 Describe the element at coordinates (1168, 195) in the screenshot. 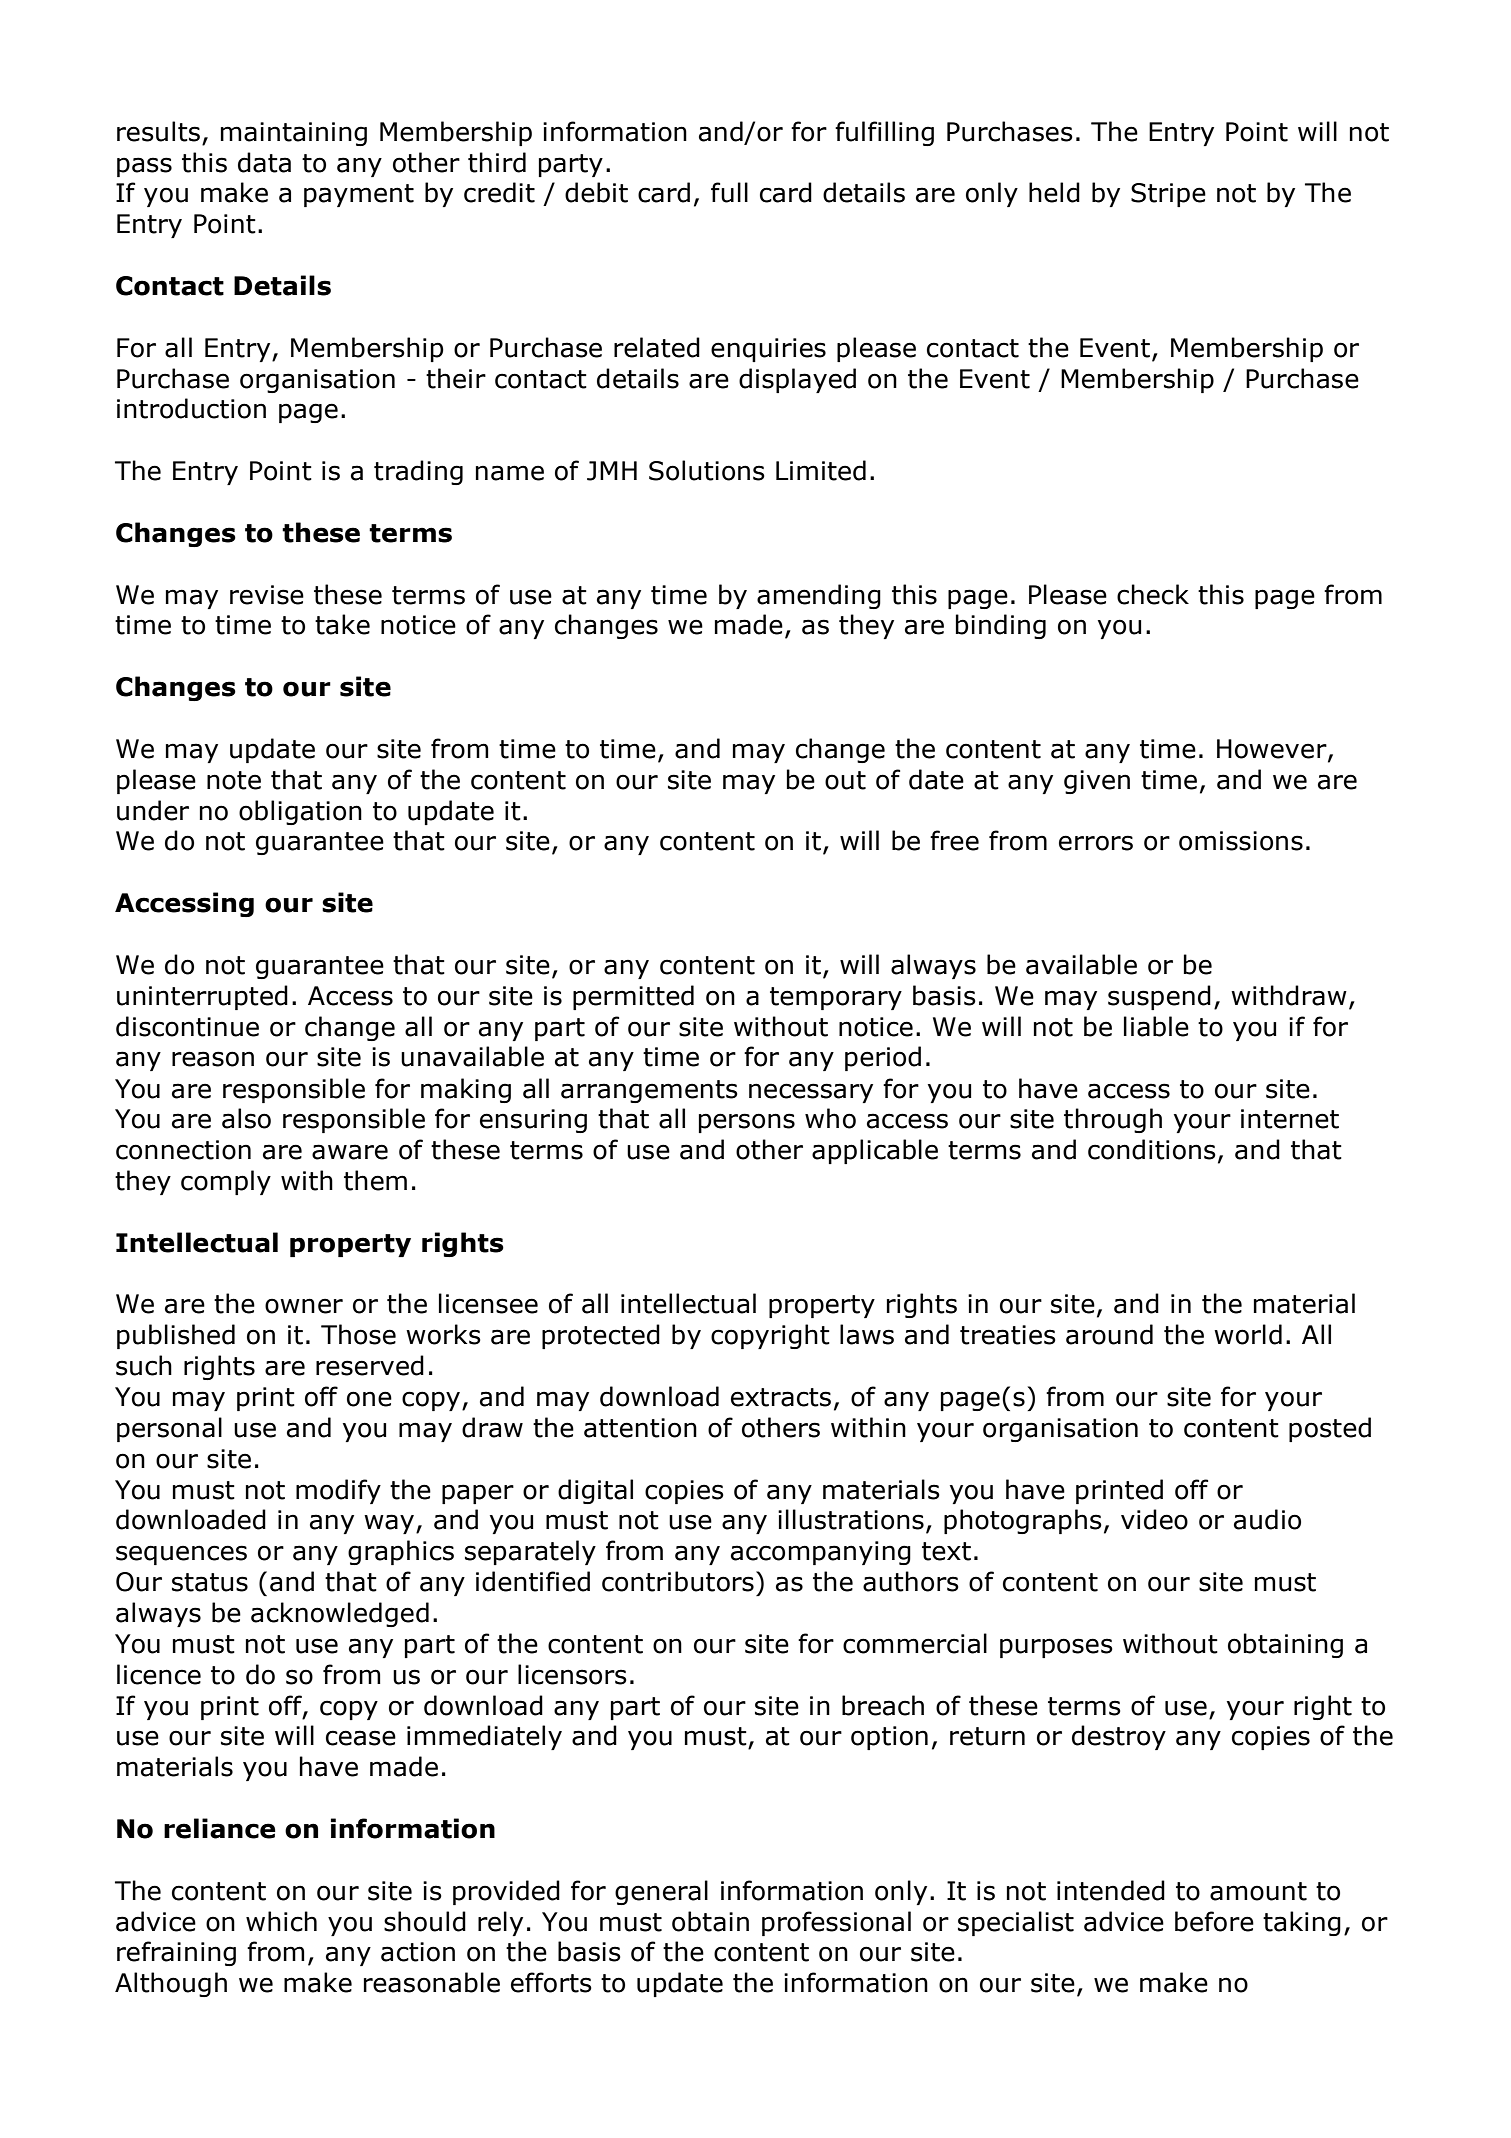

I see `Stripe` at that location.
